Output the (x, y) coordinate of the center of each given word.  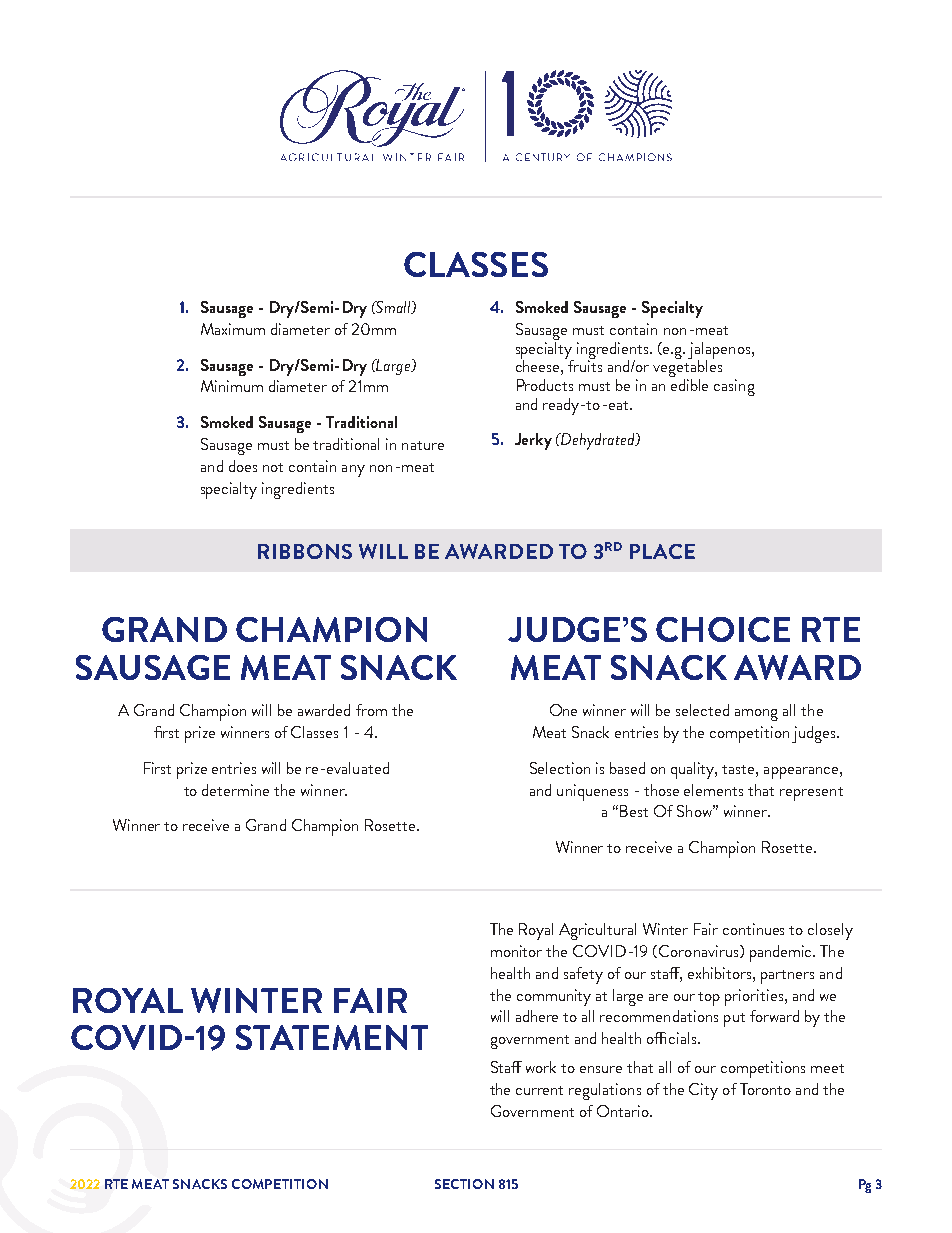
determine (235, 790)
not (273, 467)
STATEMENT (332, 1037)
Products (545, 385)
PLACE (662, 551)
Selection (560, 768)
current (539, 1090)
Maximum (233, 329)
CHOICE (723, 629)
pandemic (782, 953)
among (756, 715)
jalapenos (720, 351)
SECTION (464, 1184)
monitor (516, 951)
